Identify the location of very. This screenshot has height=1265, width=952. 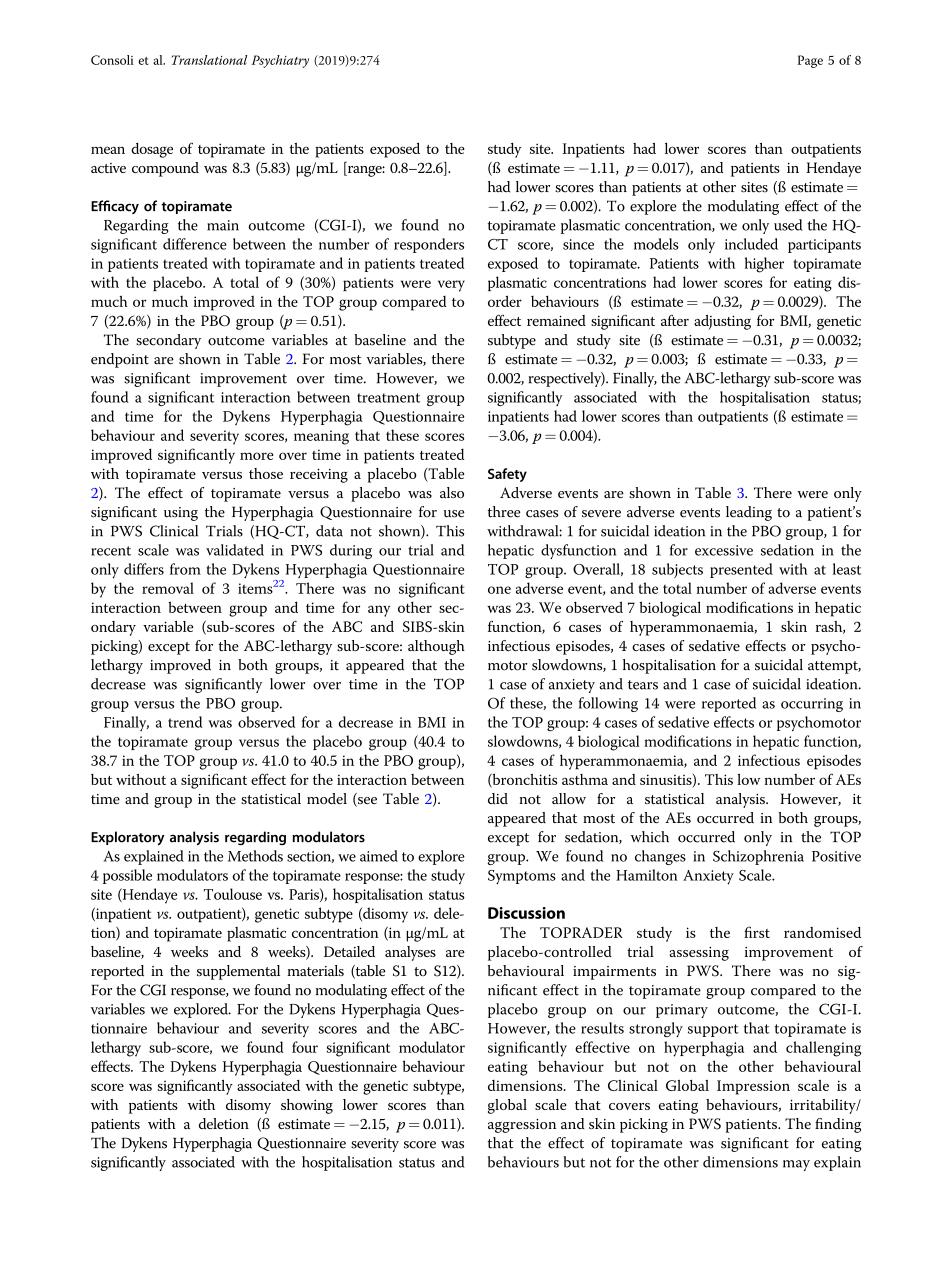
(451, 286).
